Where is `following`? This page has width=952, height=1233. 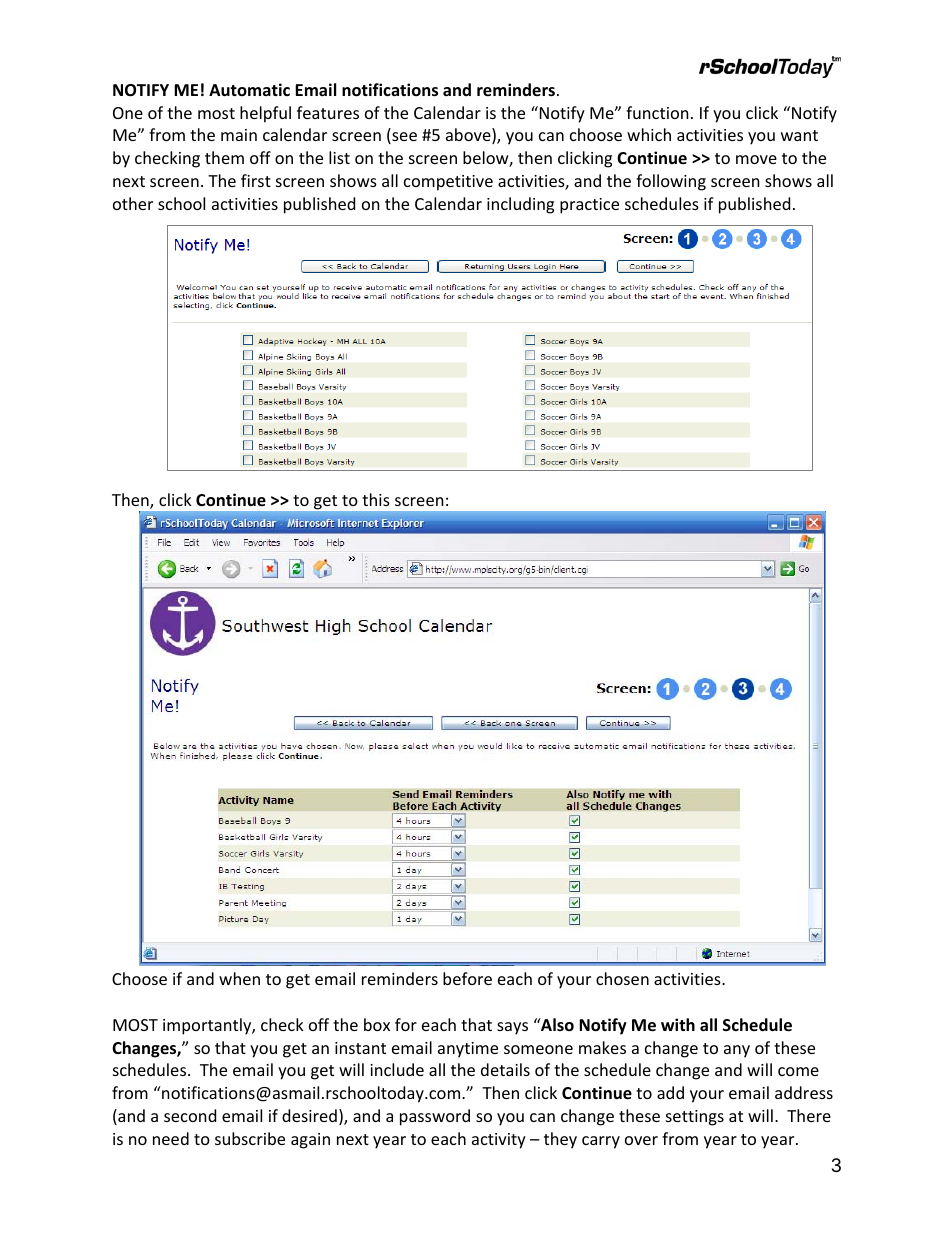 following is located at coordinates (671, 182).
